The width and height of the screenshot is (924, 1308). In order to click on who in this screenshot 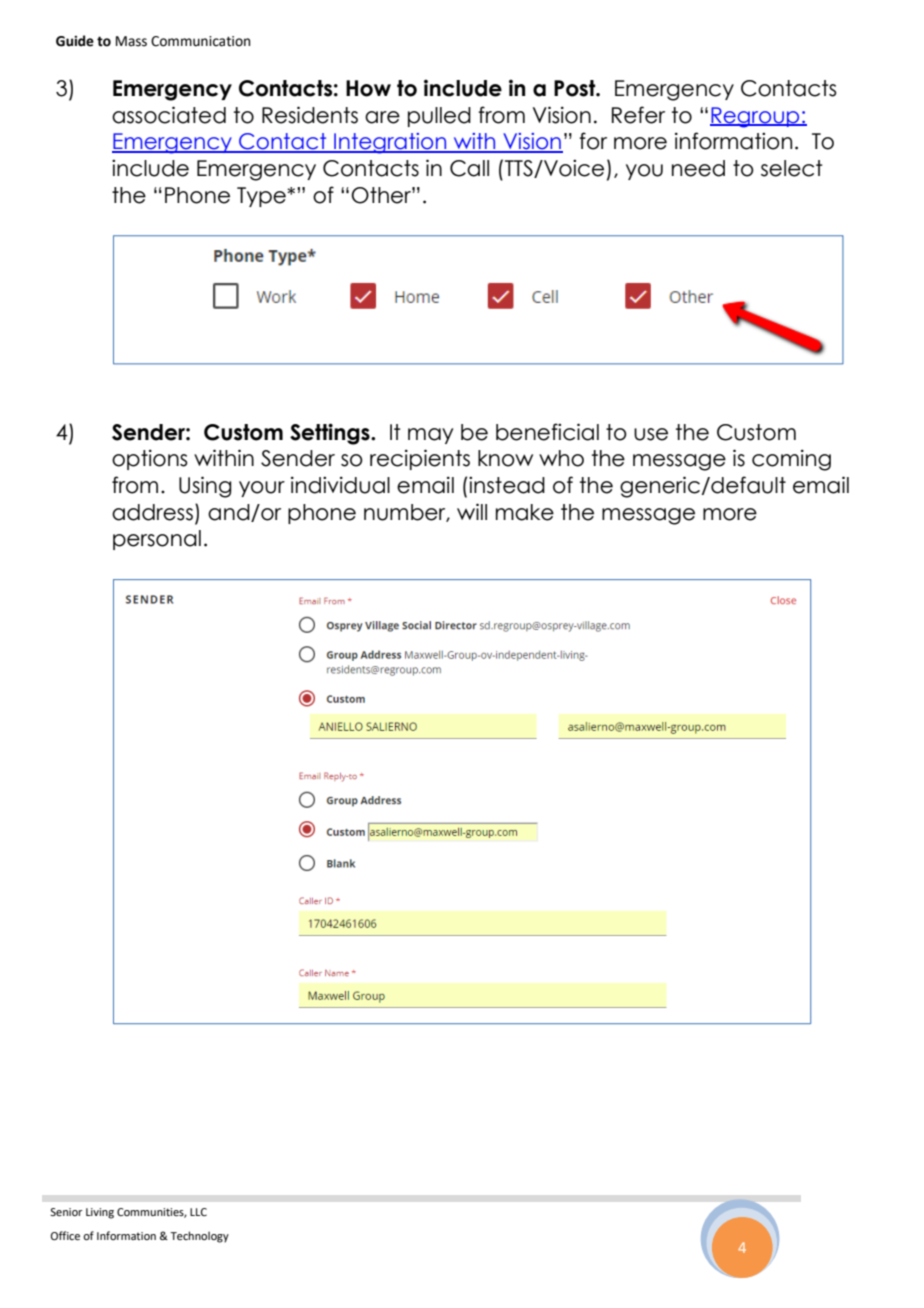, I will do `click(561, 458)`.
